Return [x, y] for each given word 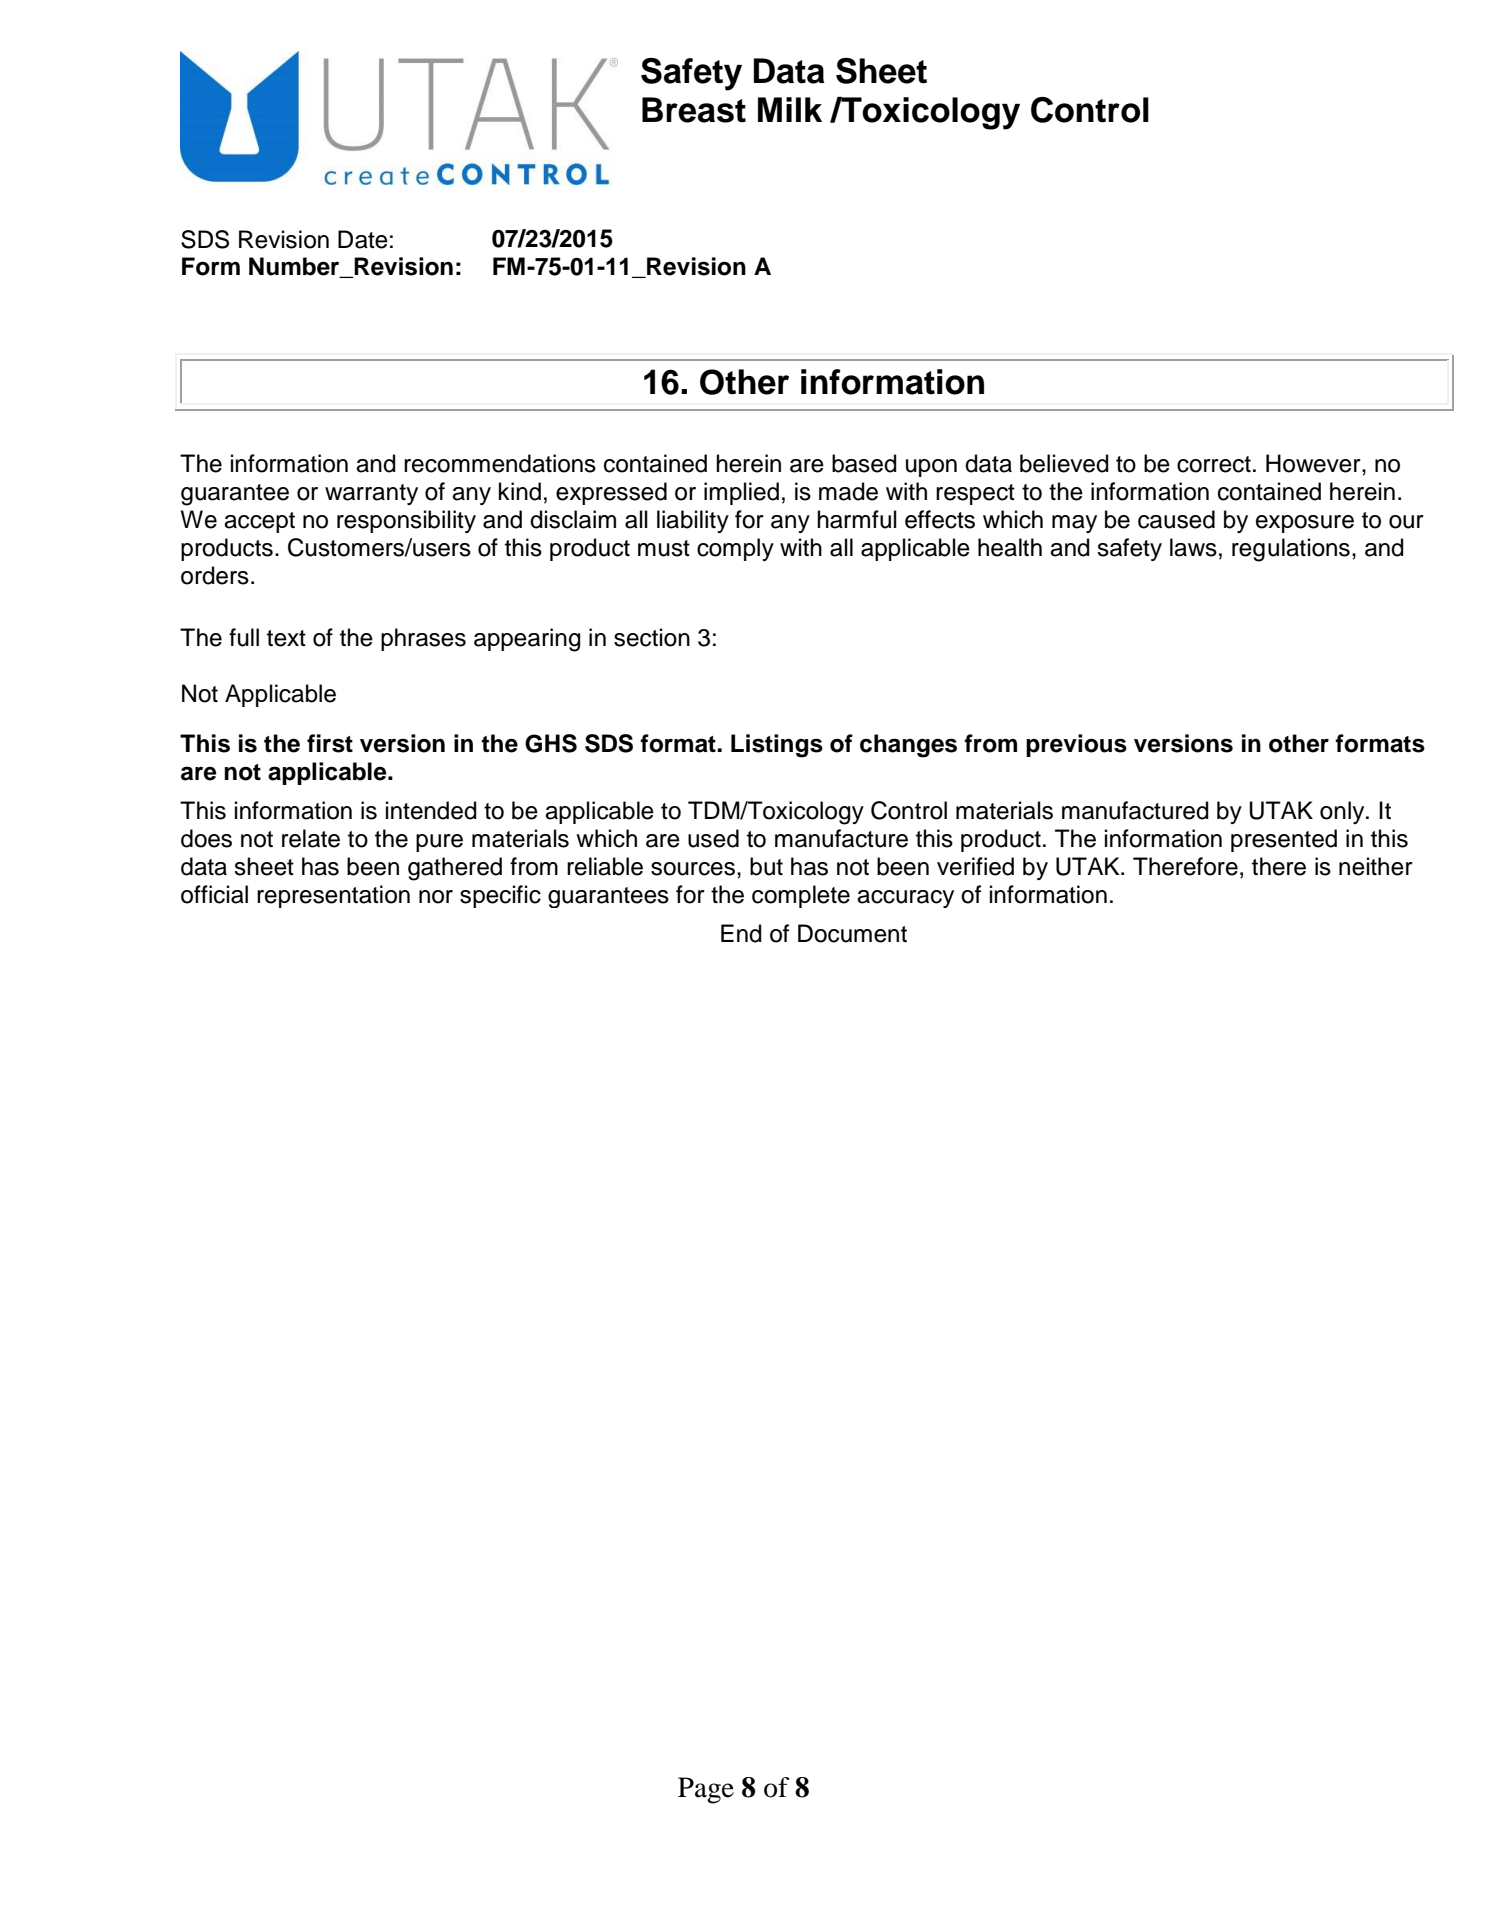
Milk [790, 109]
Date [363, 239]
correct [1214, 464]
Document [852, 933]
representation [333, 896]
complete [801, 896]
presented [1284, 840]
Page [706, 1790]
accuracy [905, 899]
